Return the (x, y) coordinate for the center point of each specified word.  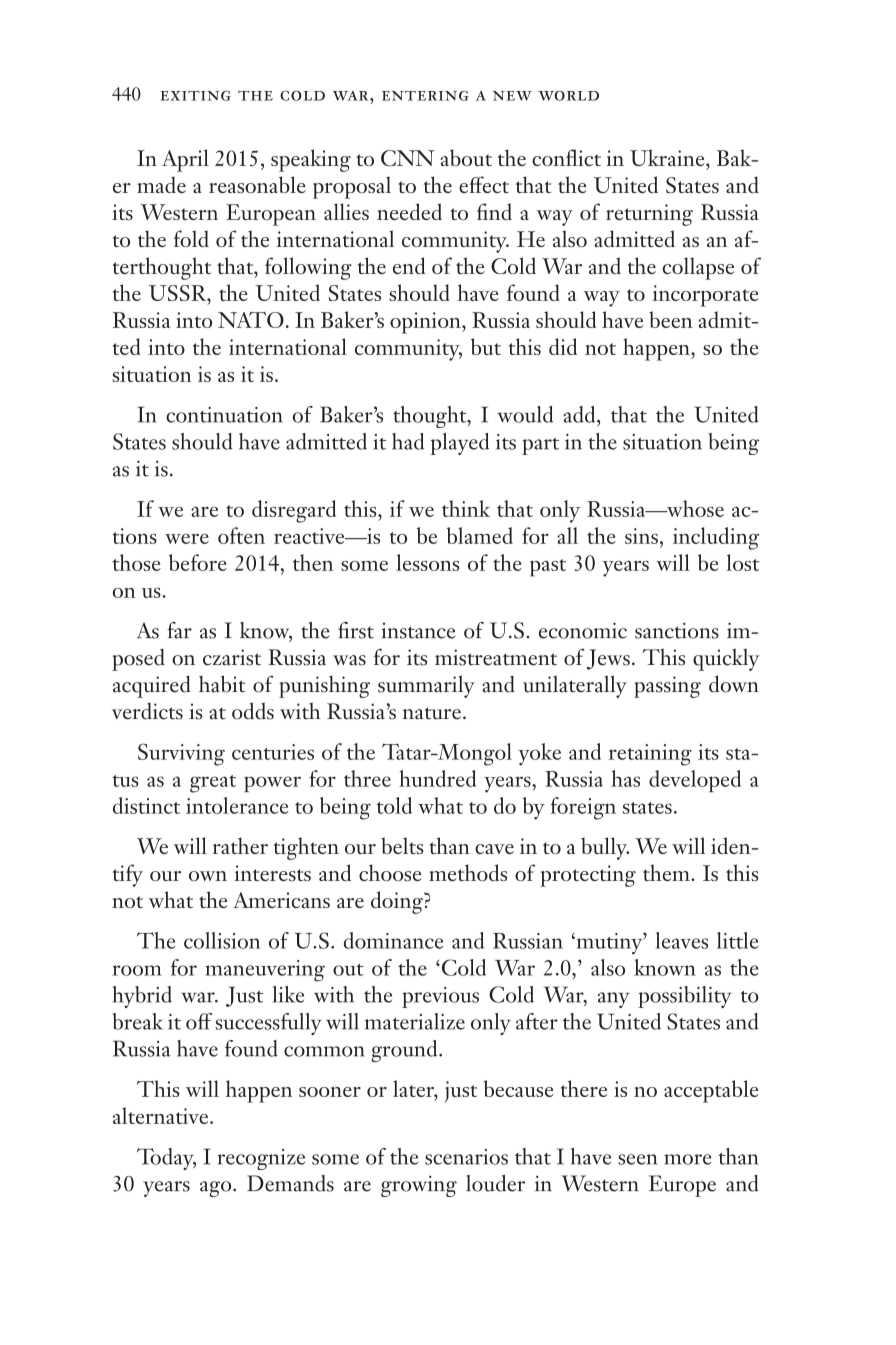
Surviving (181, 755)
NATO (251, 320)
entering (425, 96)
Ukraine (668, 157)
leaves (681, 940)
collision (222, 940)
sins (641, 536)
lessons (427, 562)
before (198, 562)
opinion (426, 323)
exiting (195, 96)
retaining (650, 755)
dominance (393, 940)
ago (217, 1189)
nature (431, 713)
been (671, 319)
